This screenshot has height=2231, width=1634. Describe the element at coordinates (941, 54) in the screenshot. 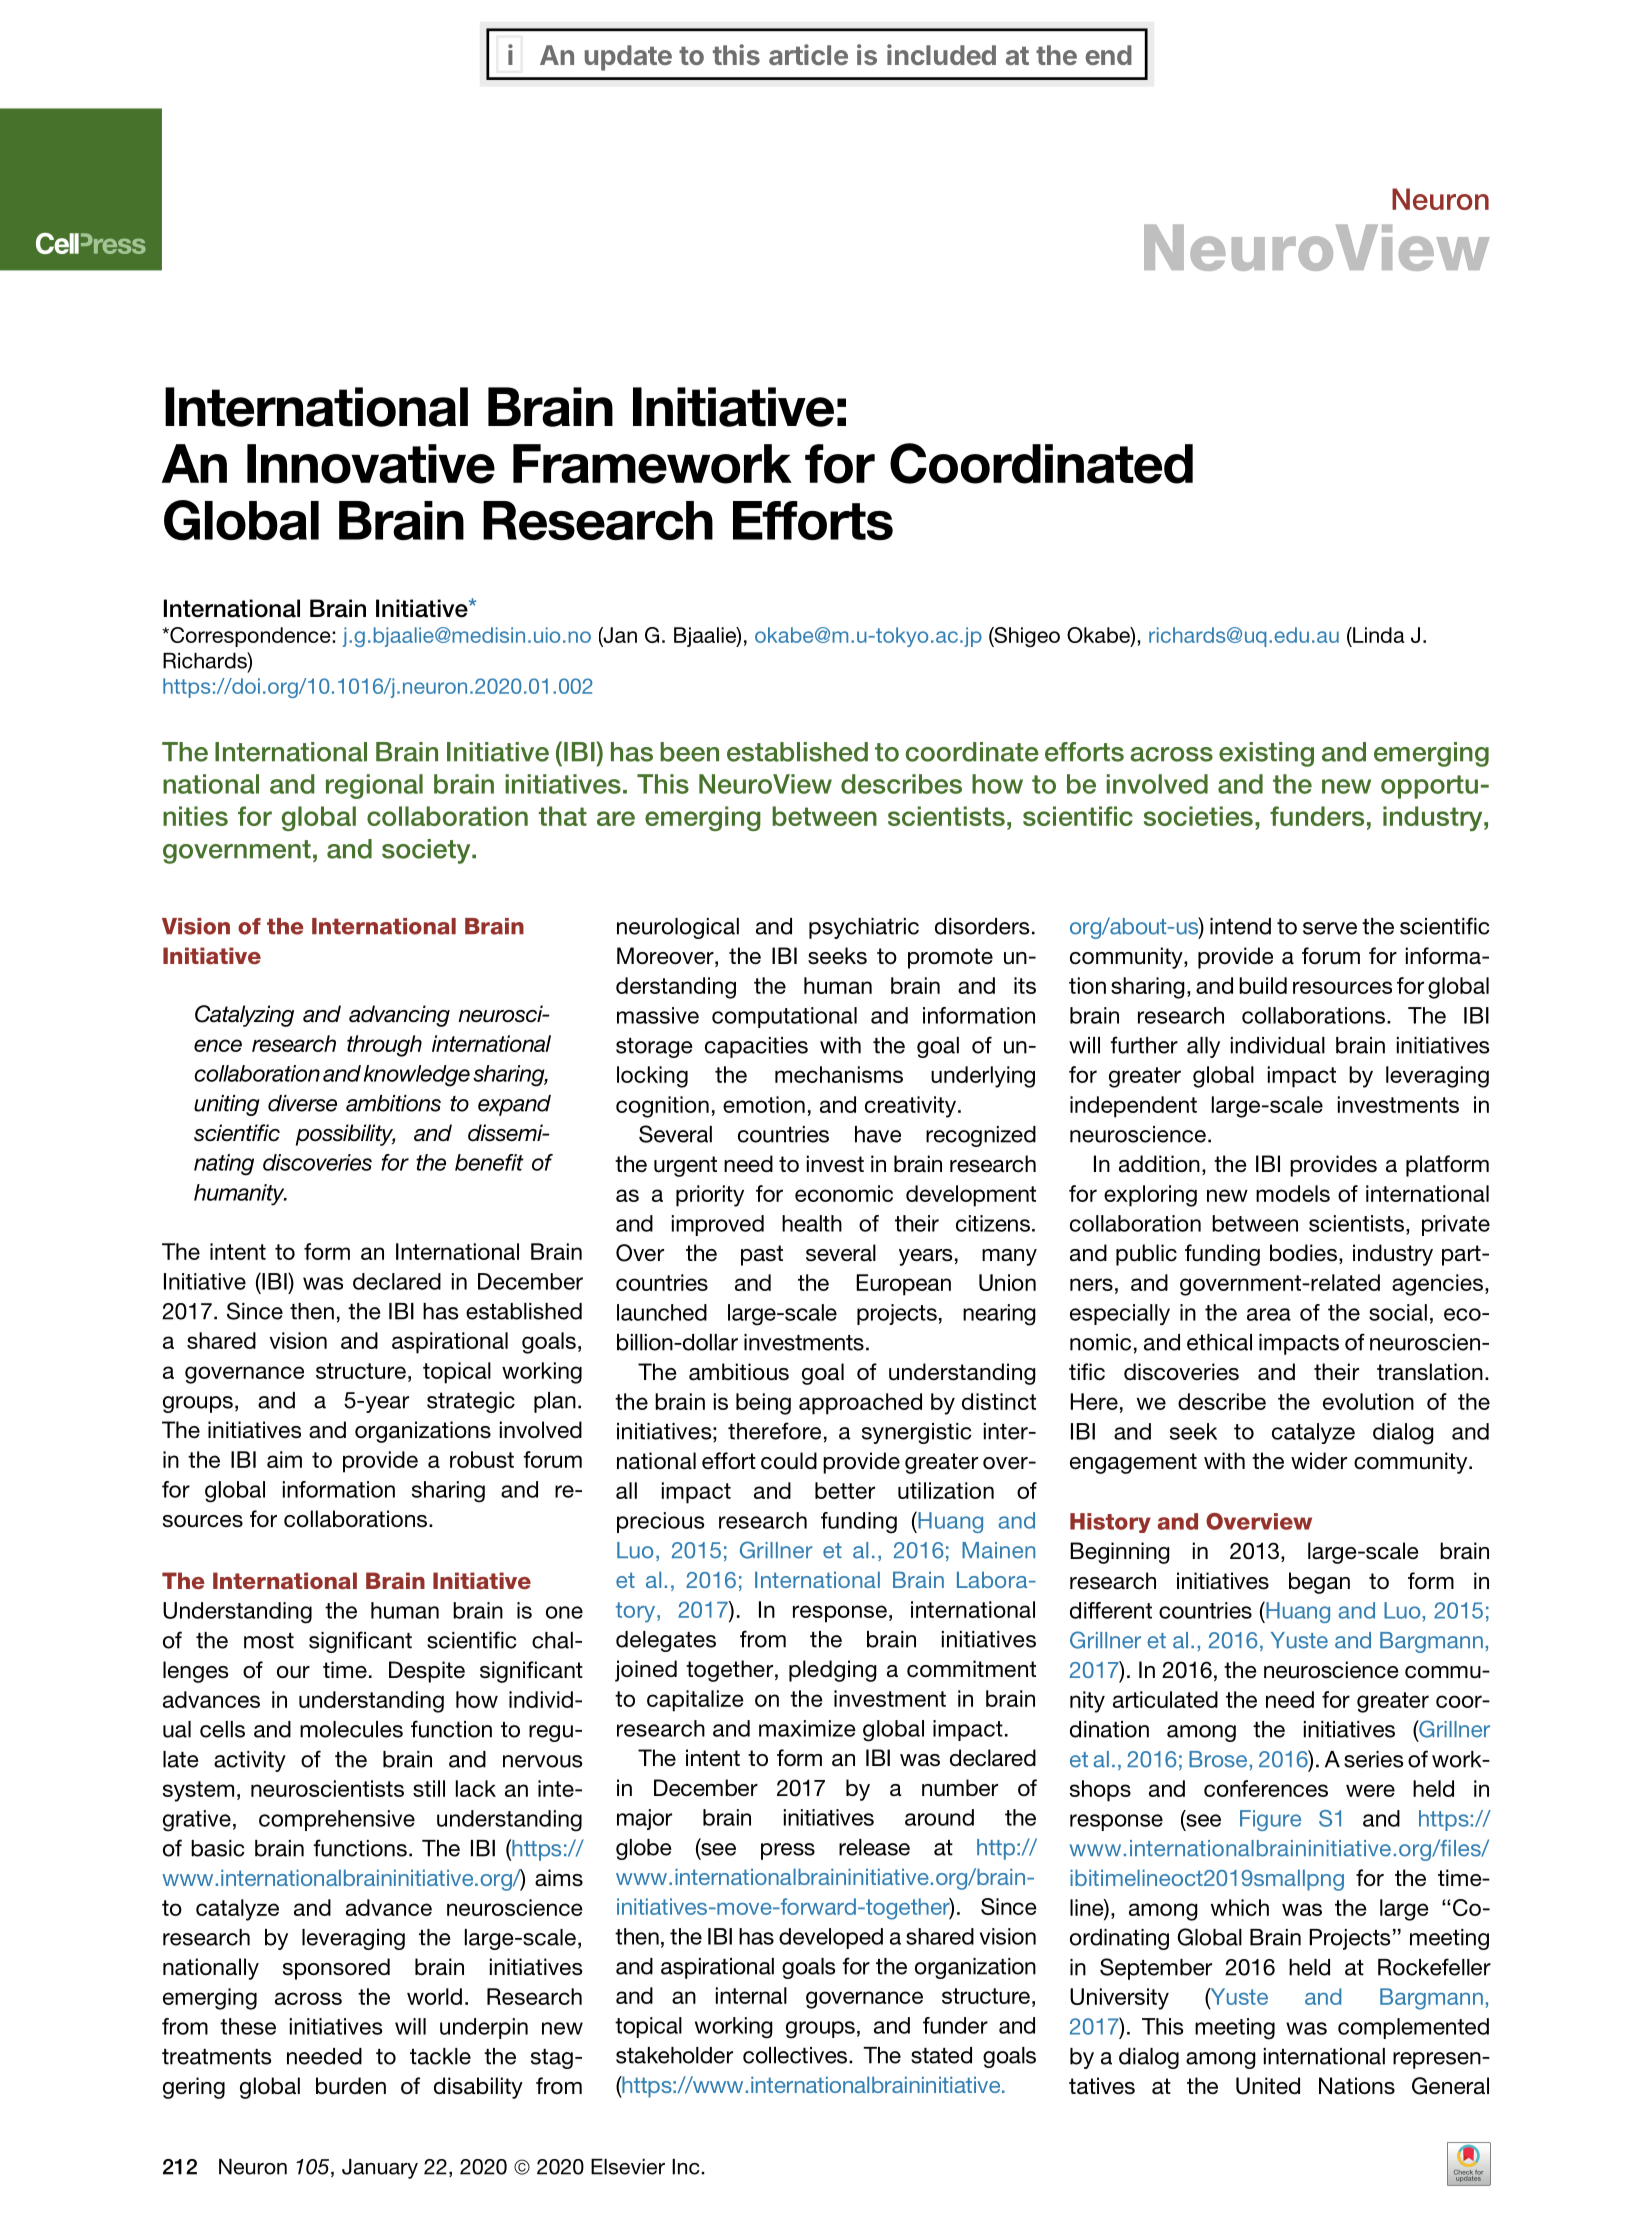

I see `included` at that location.
